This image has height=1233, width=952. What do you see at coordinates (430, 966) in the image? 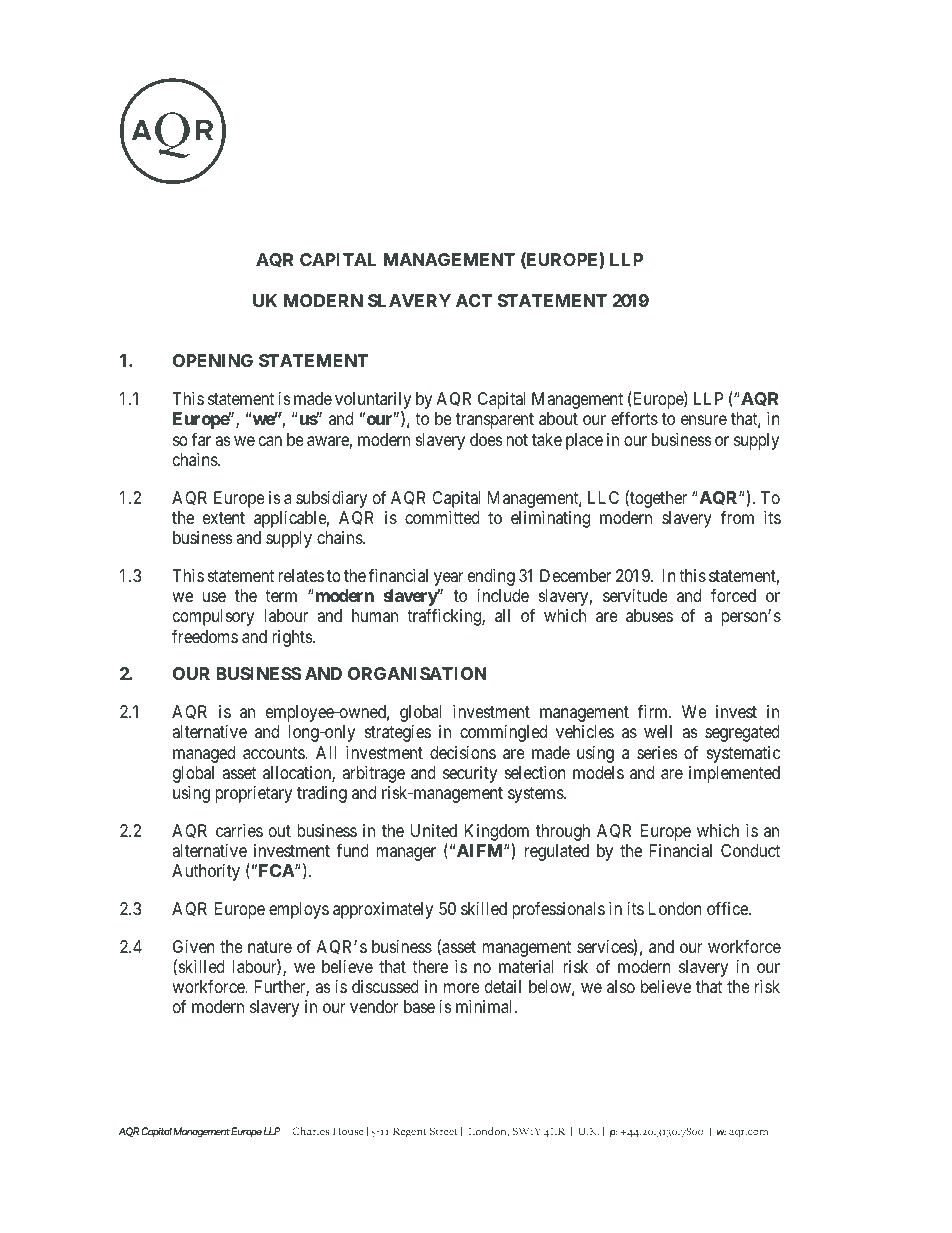
I see `there` at bounding box center [430, 966].
